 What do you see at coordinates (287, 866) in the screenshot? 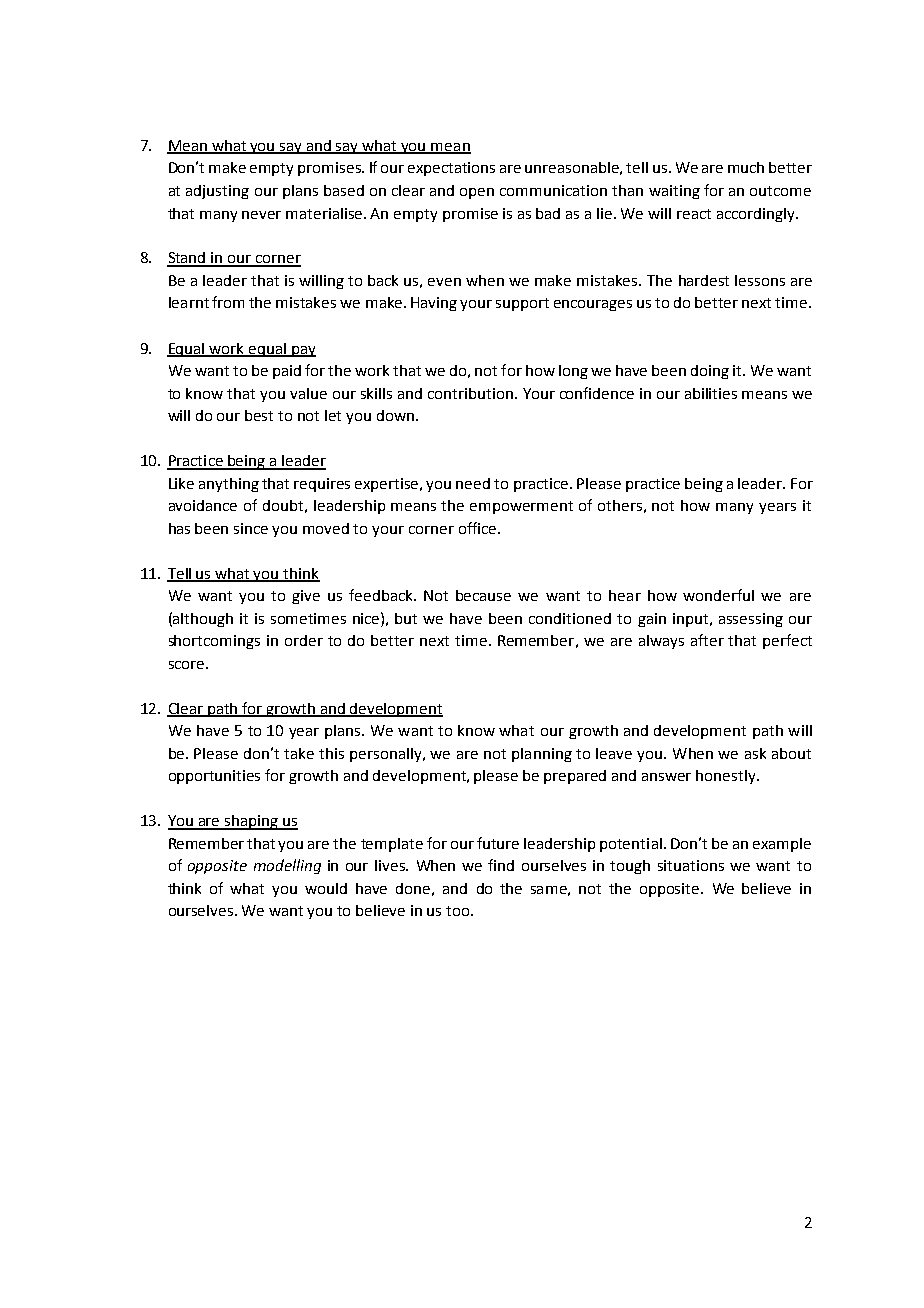
I see `modelling` at bounding box center [287, 866].
